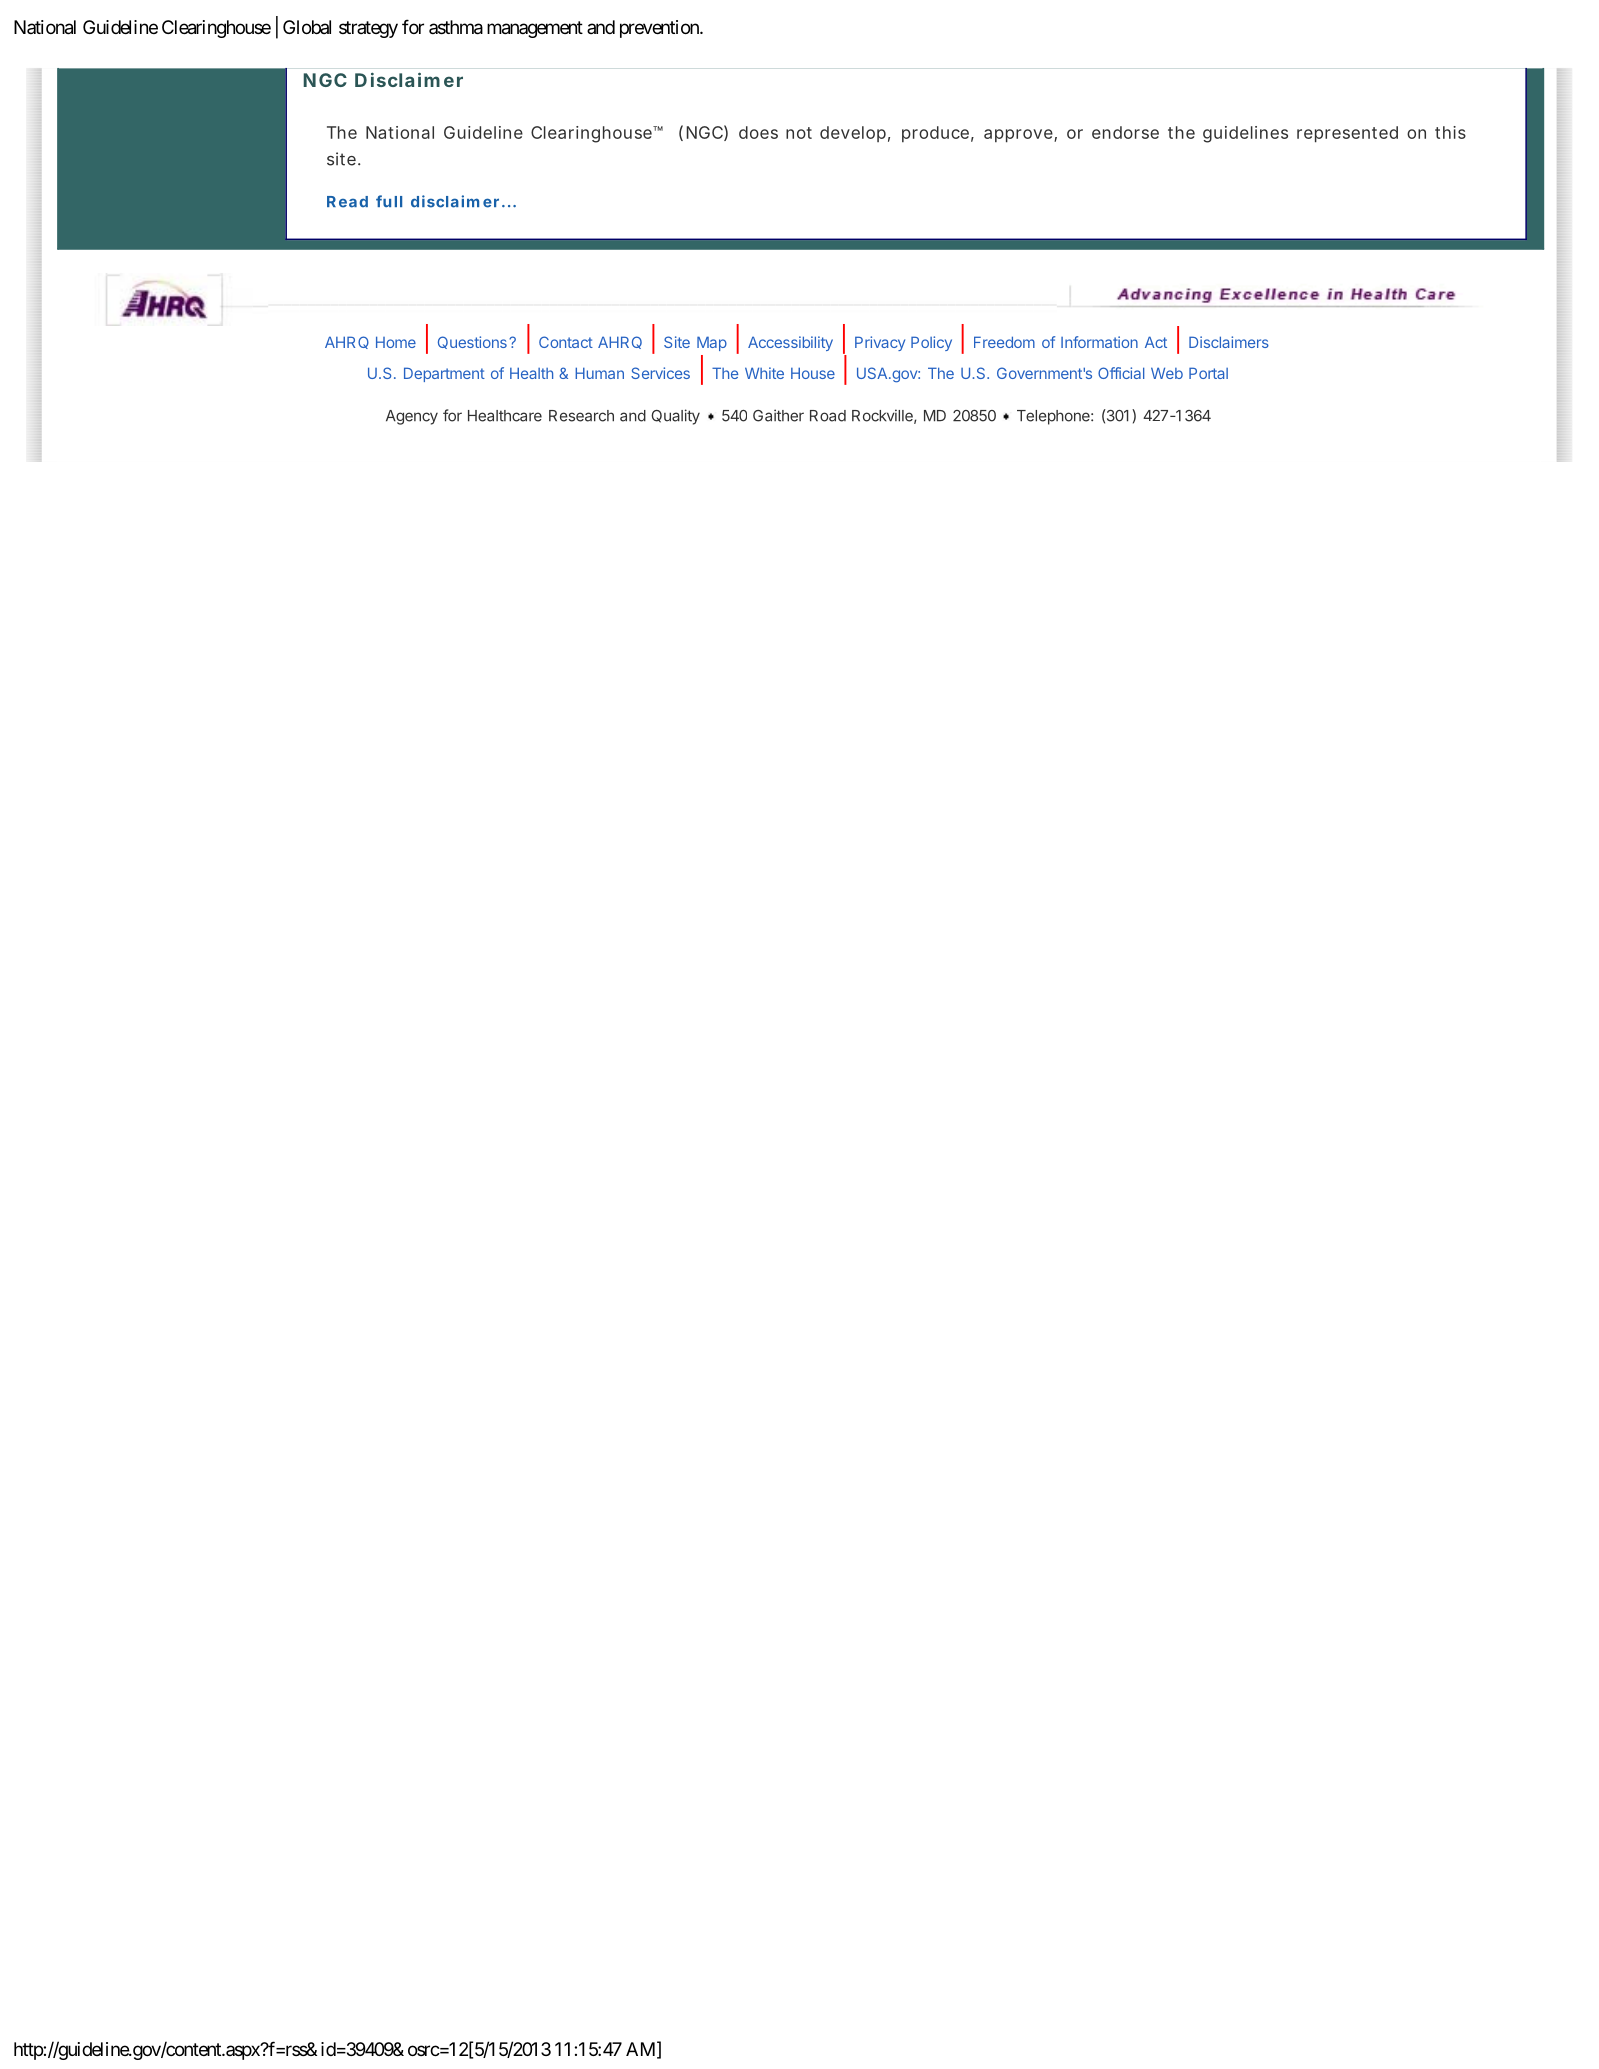  I want to click on Privacy, so click(880, 343).
